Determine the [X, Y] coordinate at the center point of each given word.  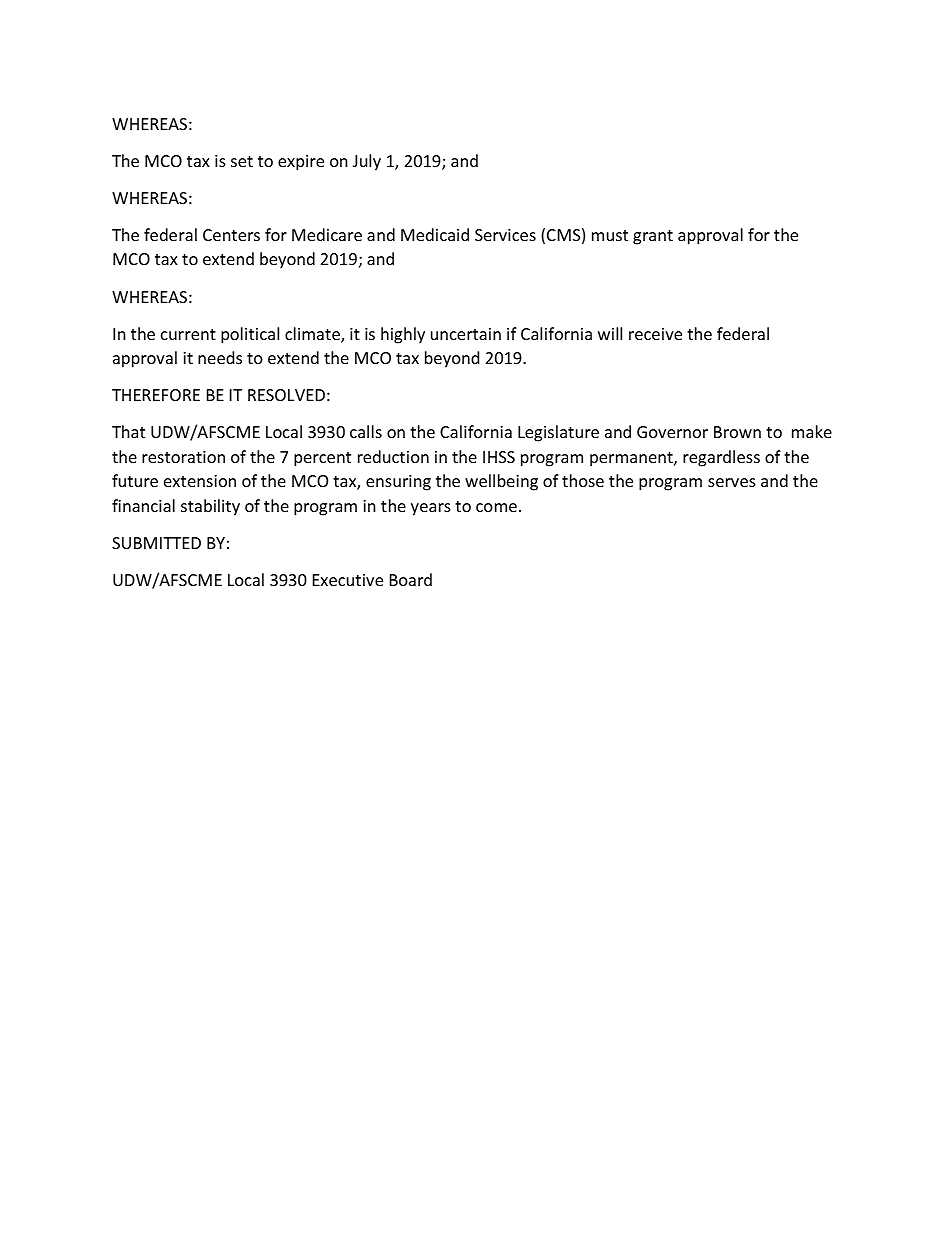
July [367, 162]
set [242, 161]
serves [732, 482]
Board [411, 579]
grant [653, 237]
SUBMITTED [156, 543]
